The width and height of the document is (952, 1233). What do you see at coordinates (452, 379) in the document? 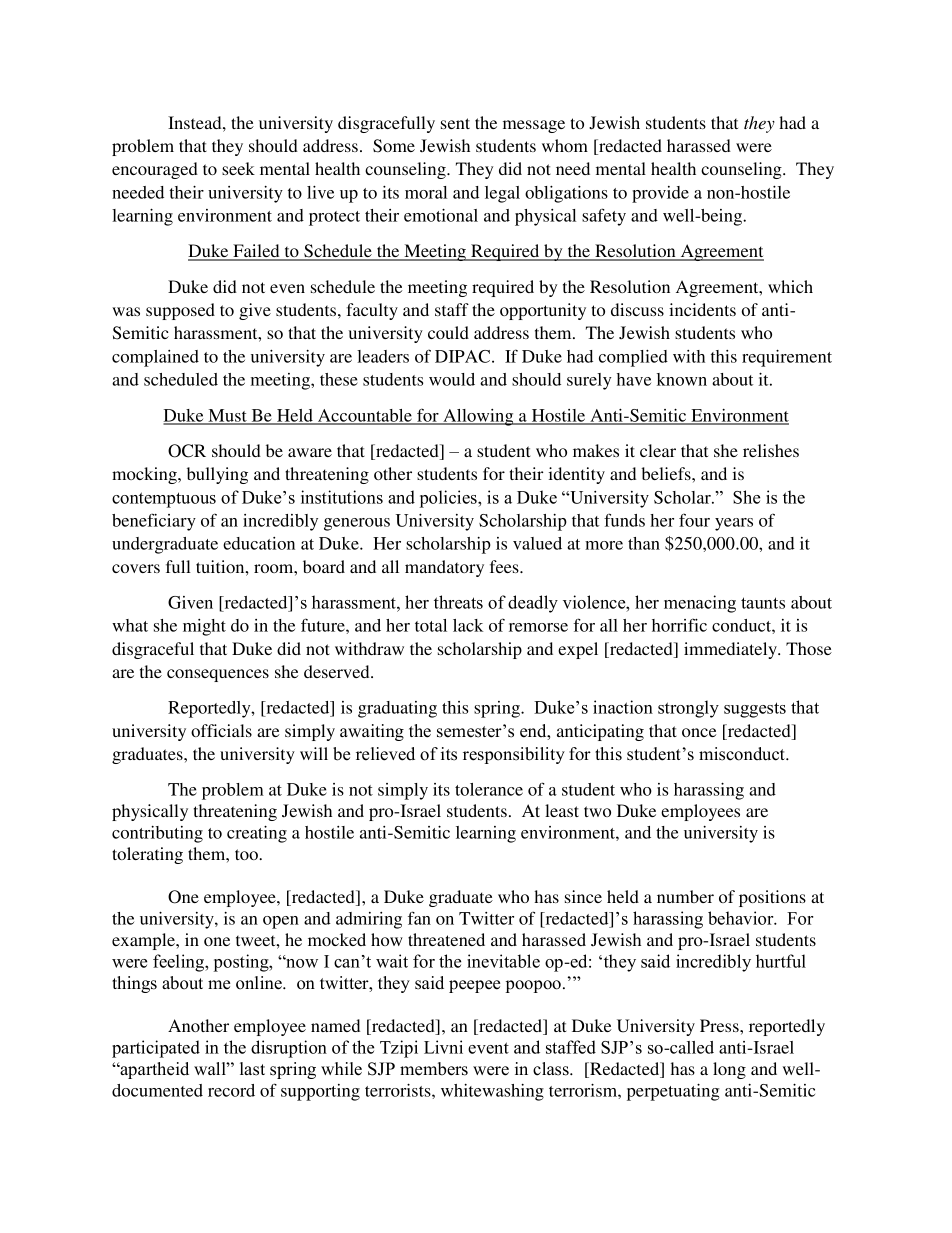
I see `would` at bounding box center [452, 379].
